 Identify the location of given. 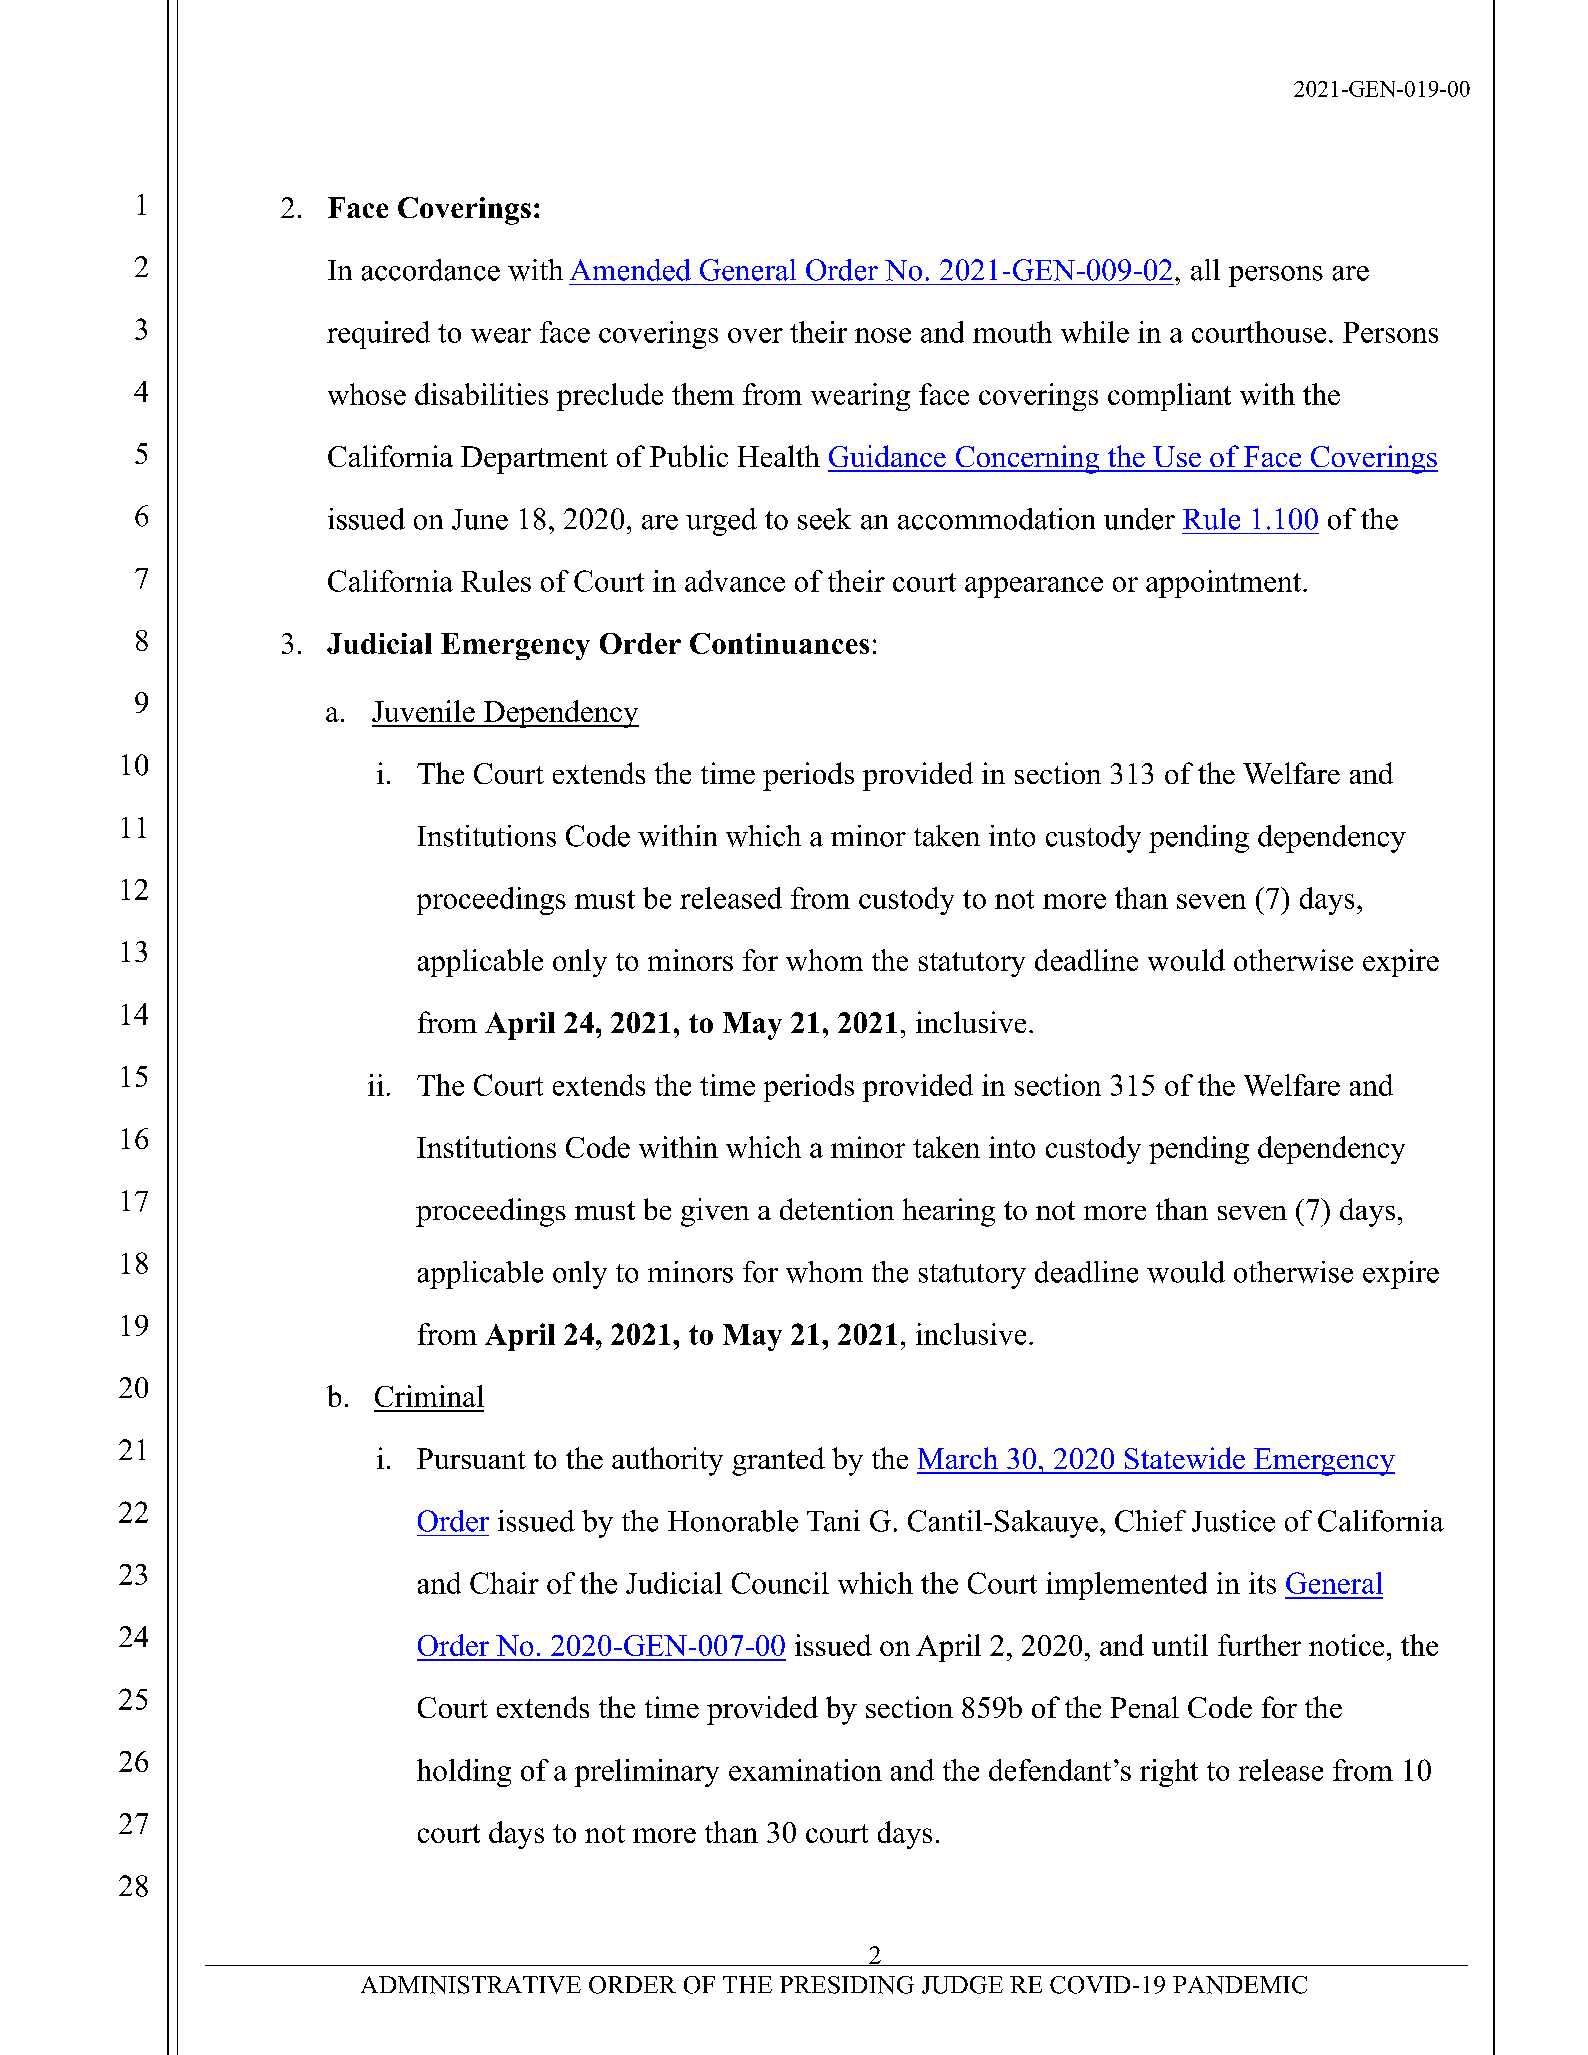
(715, 1212).
